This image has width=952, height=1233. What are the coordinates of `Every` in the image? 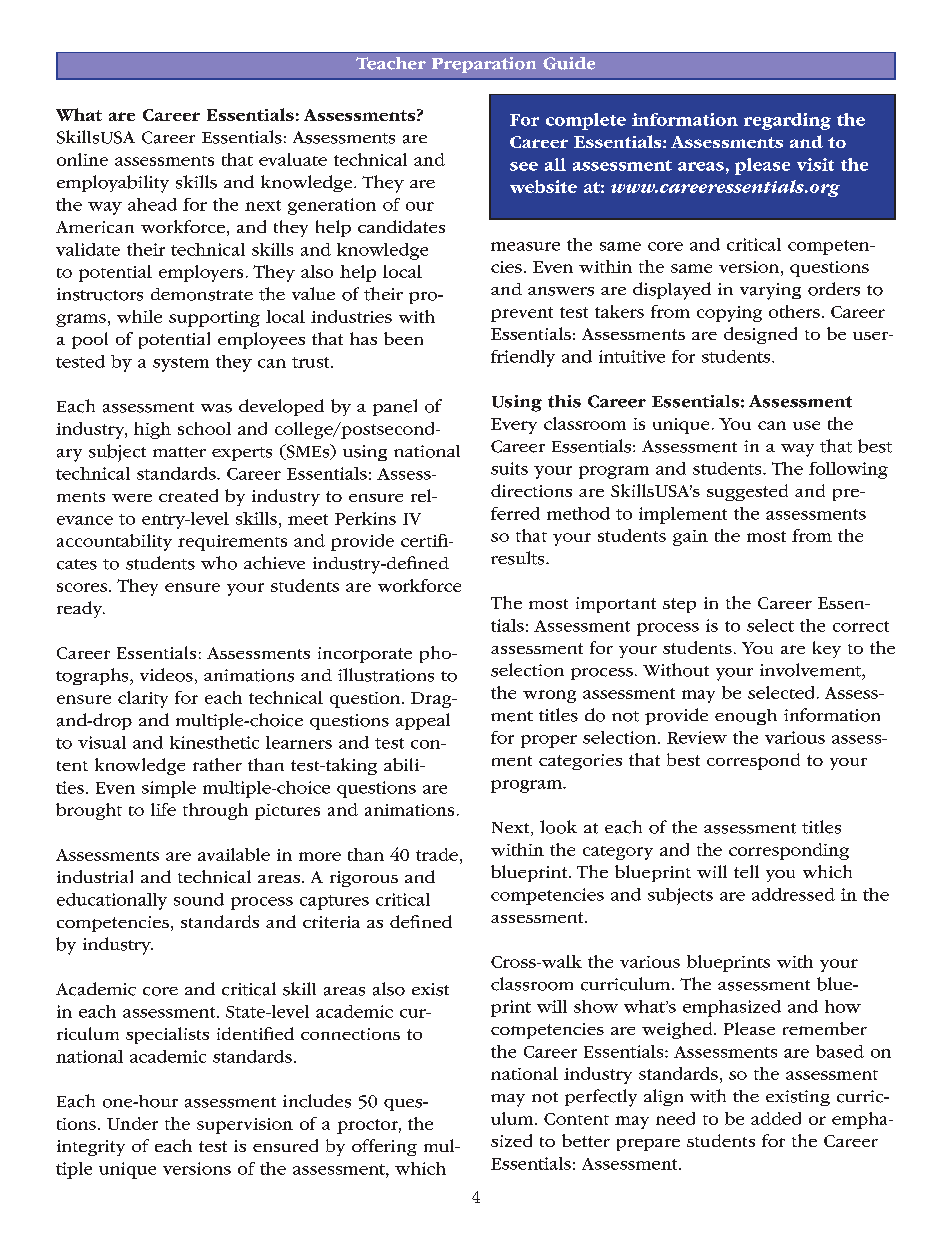 It's located at (514, 426).
